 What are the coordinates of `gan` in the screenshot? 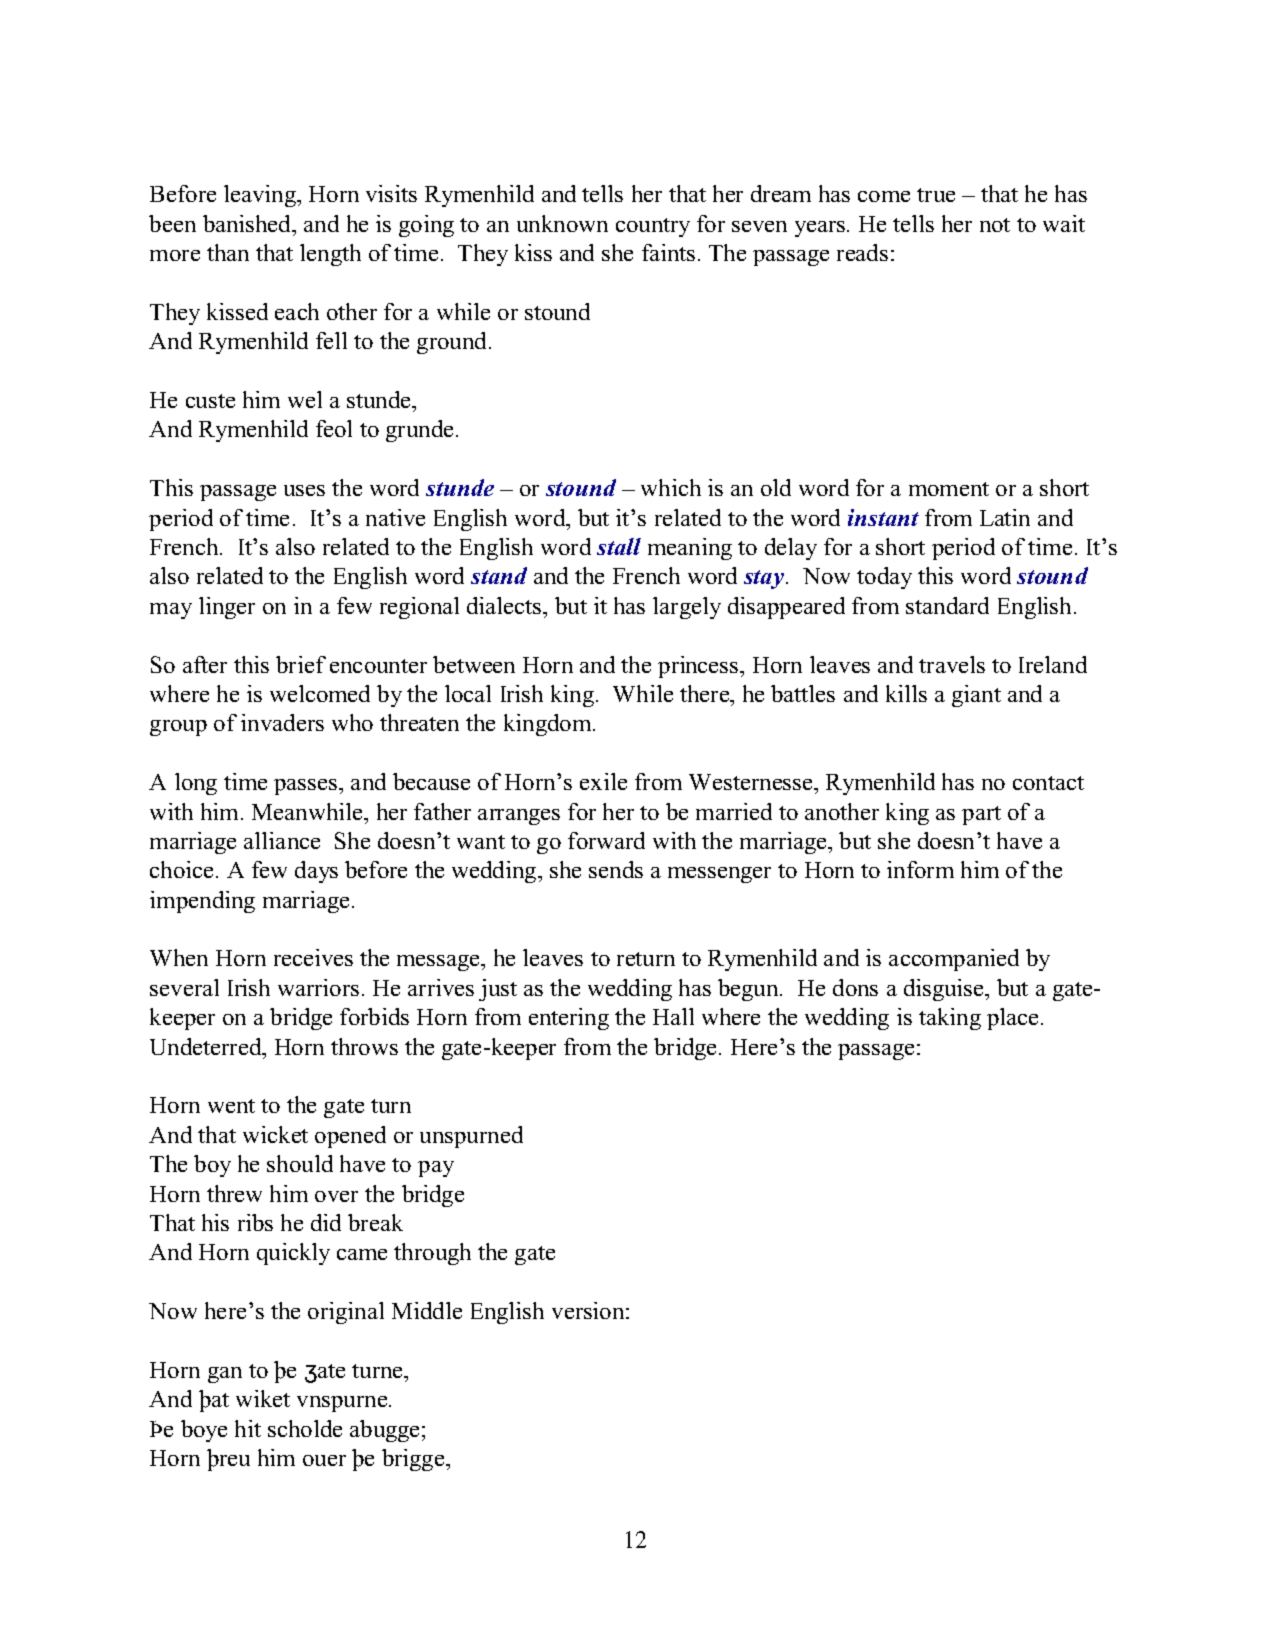 It's located at (225, 1375).
